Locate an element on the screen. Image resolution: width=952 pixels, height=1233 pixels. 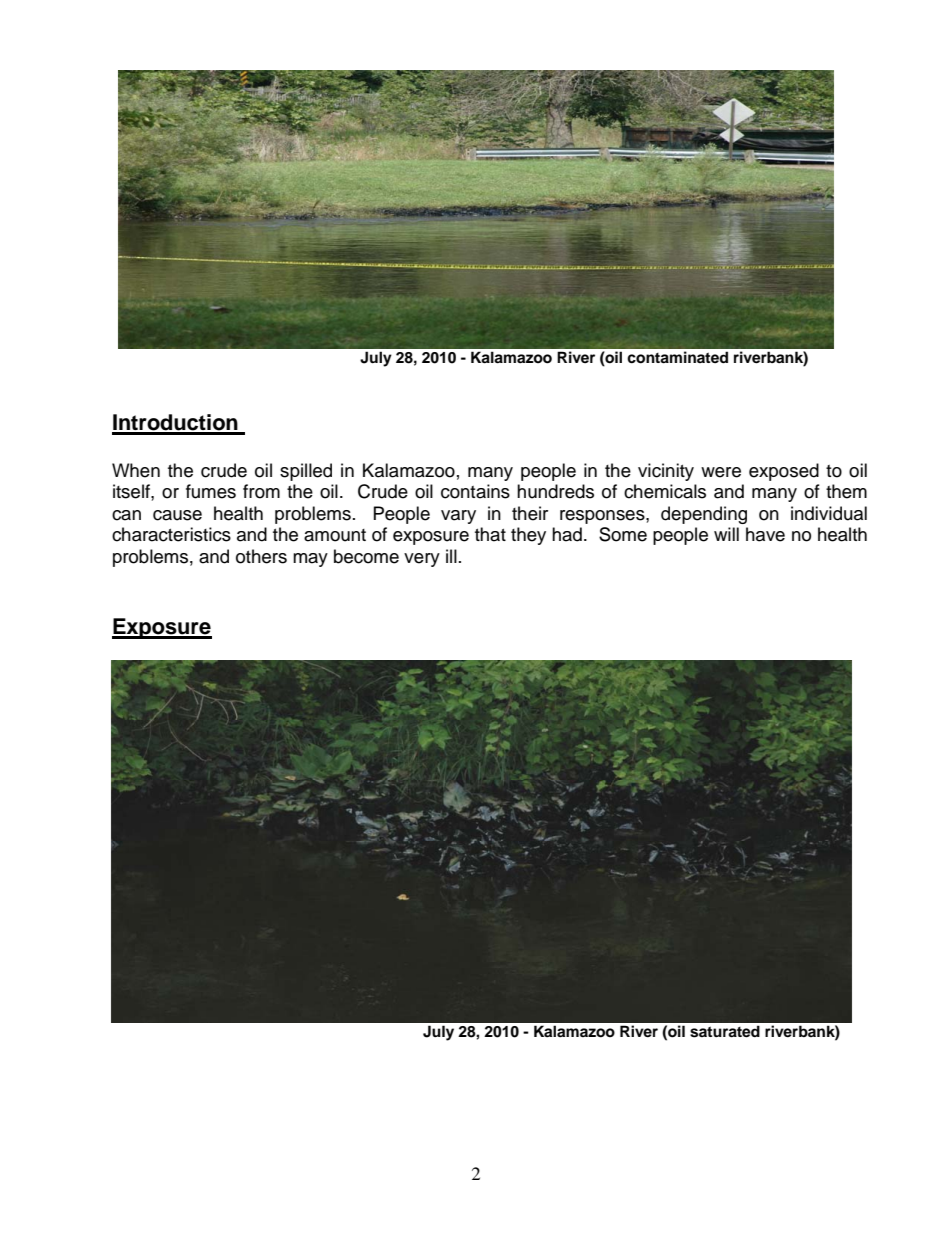
exposed is located at coordinates (784, 472).
